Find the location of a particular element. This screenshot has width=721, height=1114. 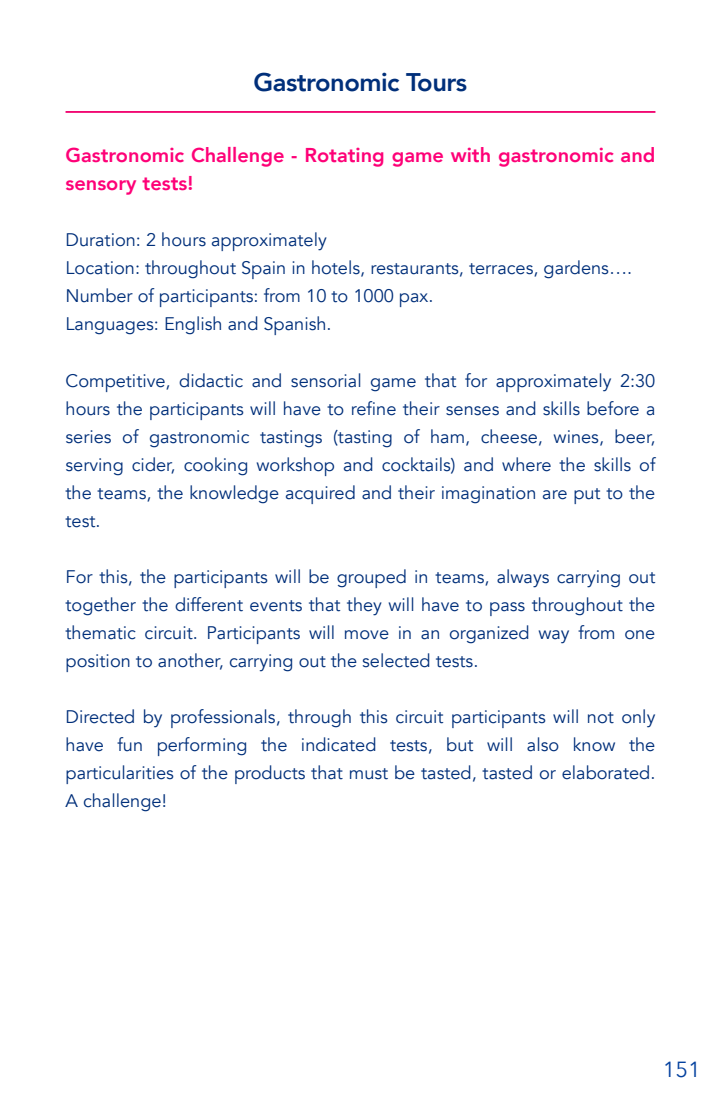

with is located at coordinates (470, 154).
